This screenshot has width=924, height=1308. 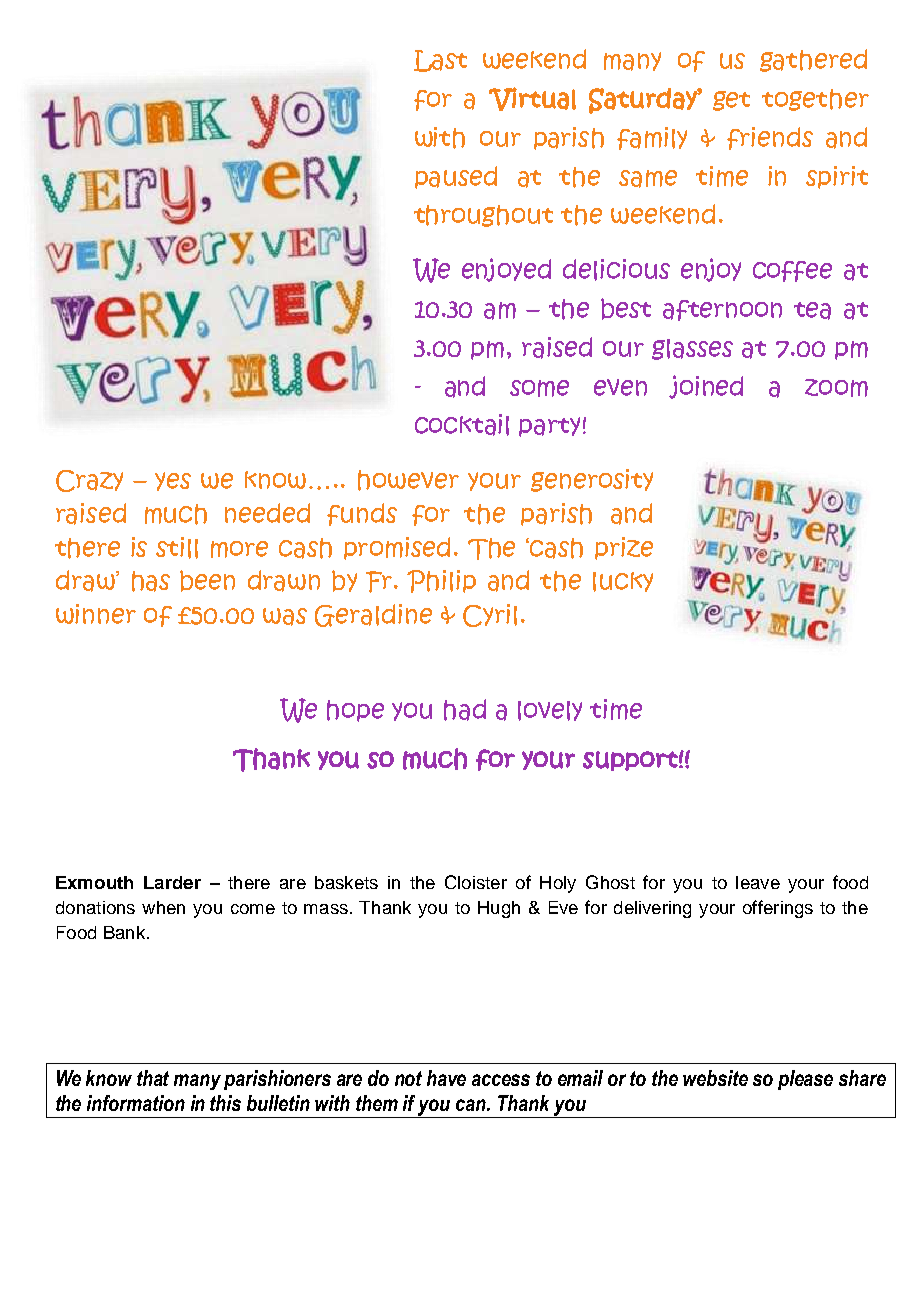 I want to click on that, so click(x=153, y=1078).
